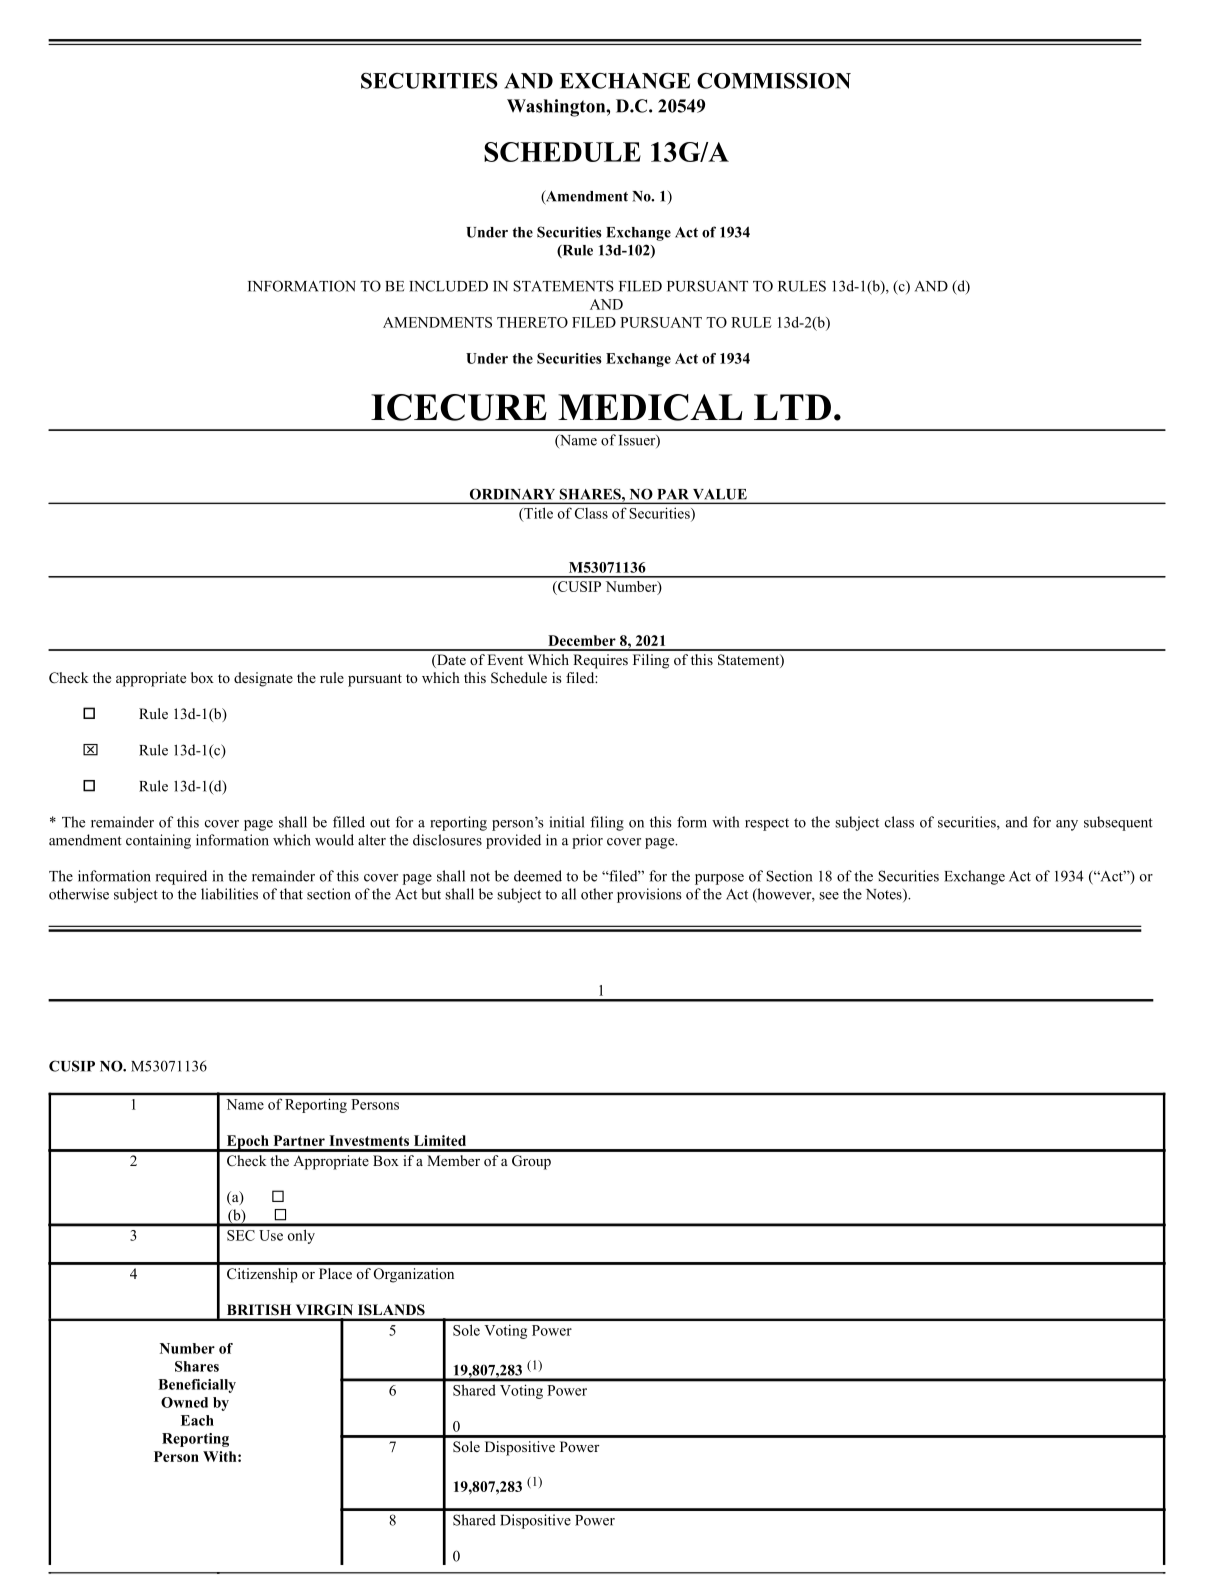 Image resolution: width=1226 pixels, height=1586 pixels. I want to click on Partner, so click(299, 1140).
